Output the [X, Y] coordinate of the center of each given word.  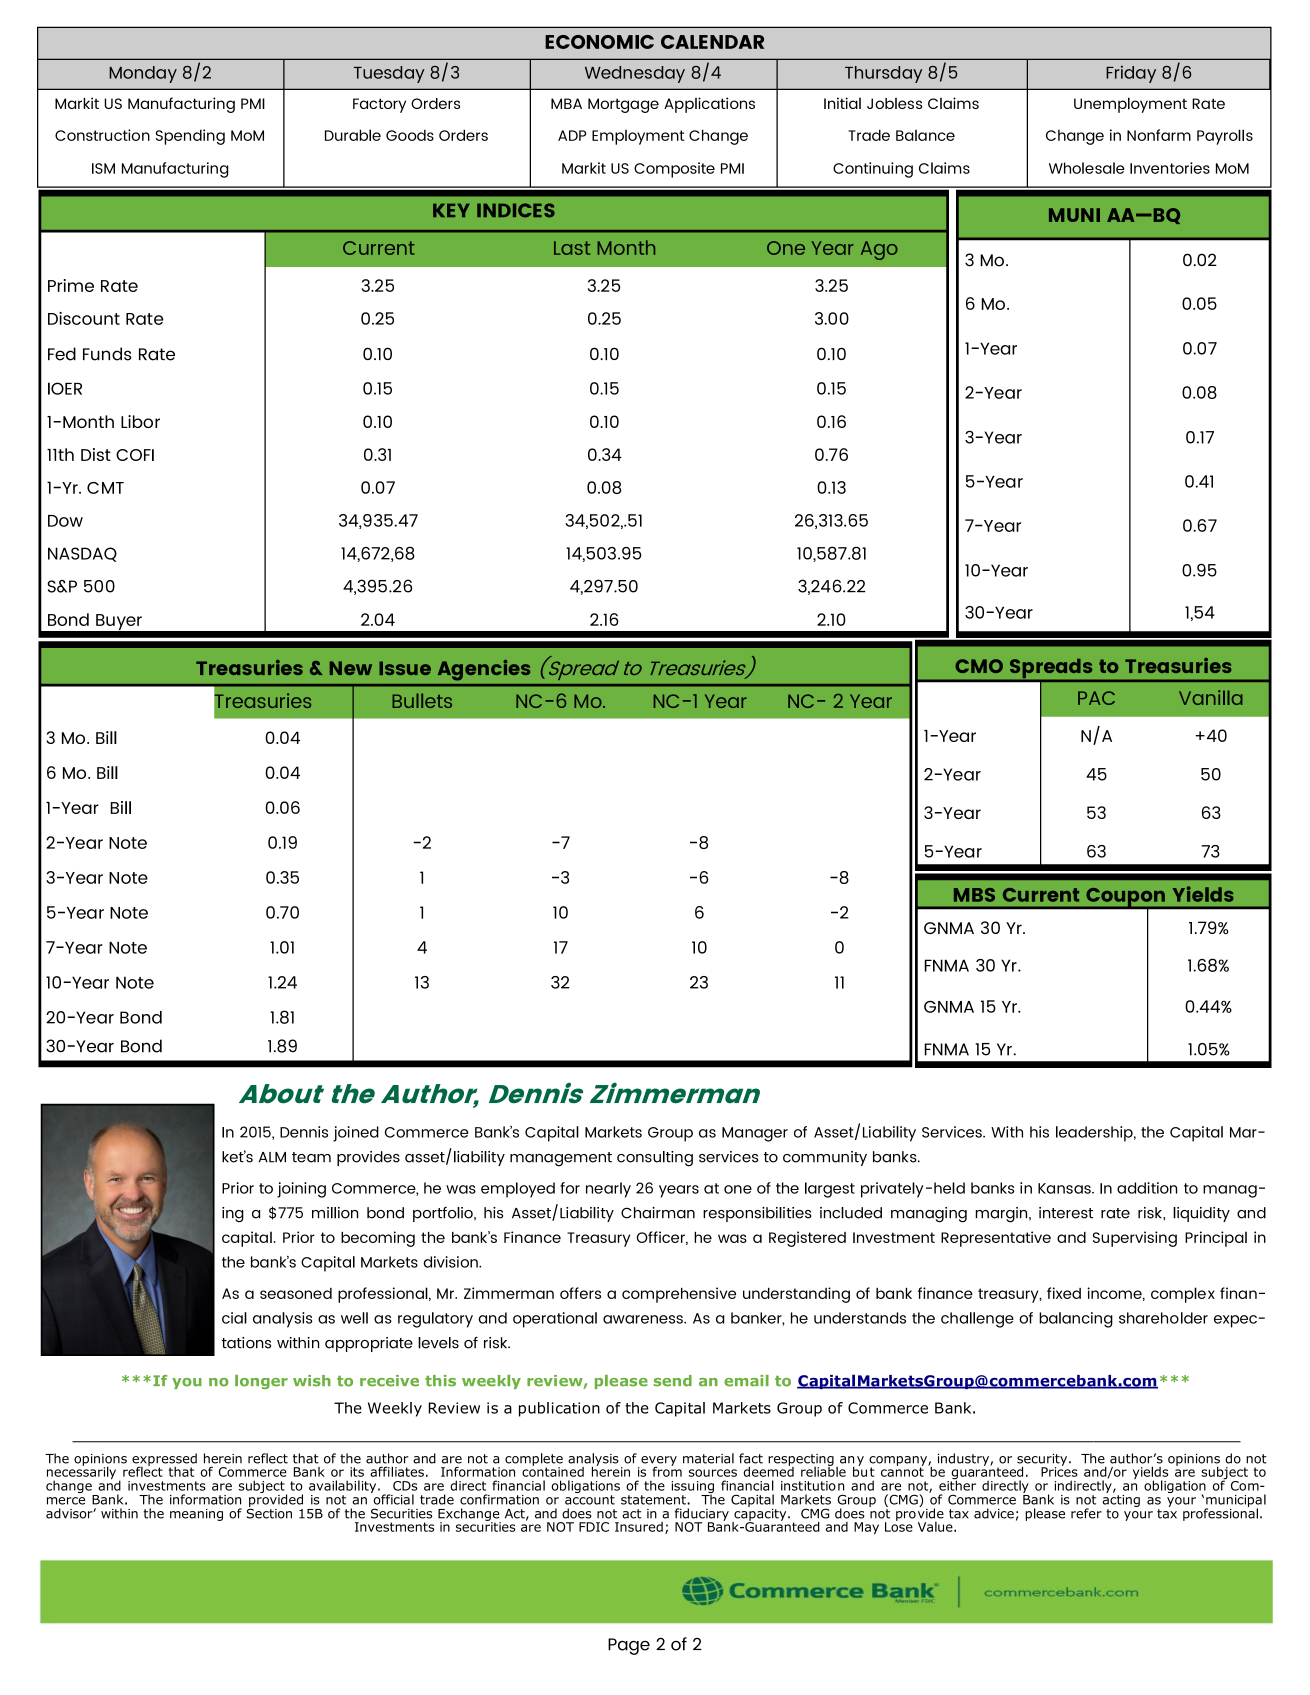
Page [629, 1646]
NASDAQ [82, 554]
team [311, 1157]
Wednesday [635, 74]
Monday [143, 74]
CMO [979, 666]
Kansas [1065, 1188]
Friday [1131, 74]
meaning [196, 1515]
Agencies [484, 670]
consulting [655, 1159]
